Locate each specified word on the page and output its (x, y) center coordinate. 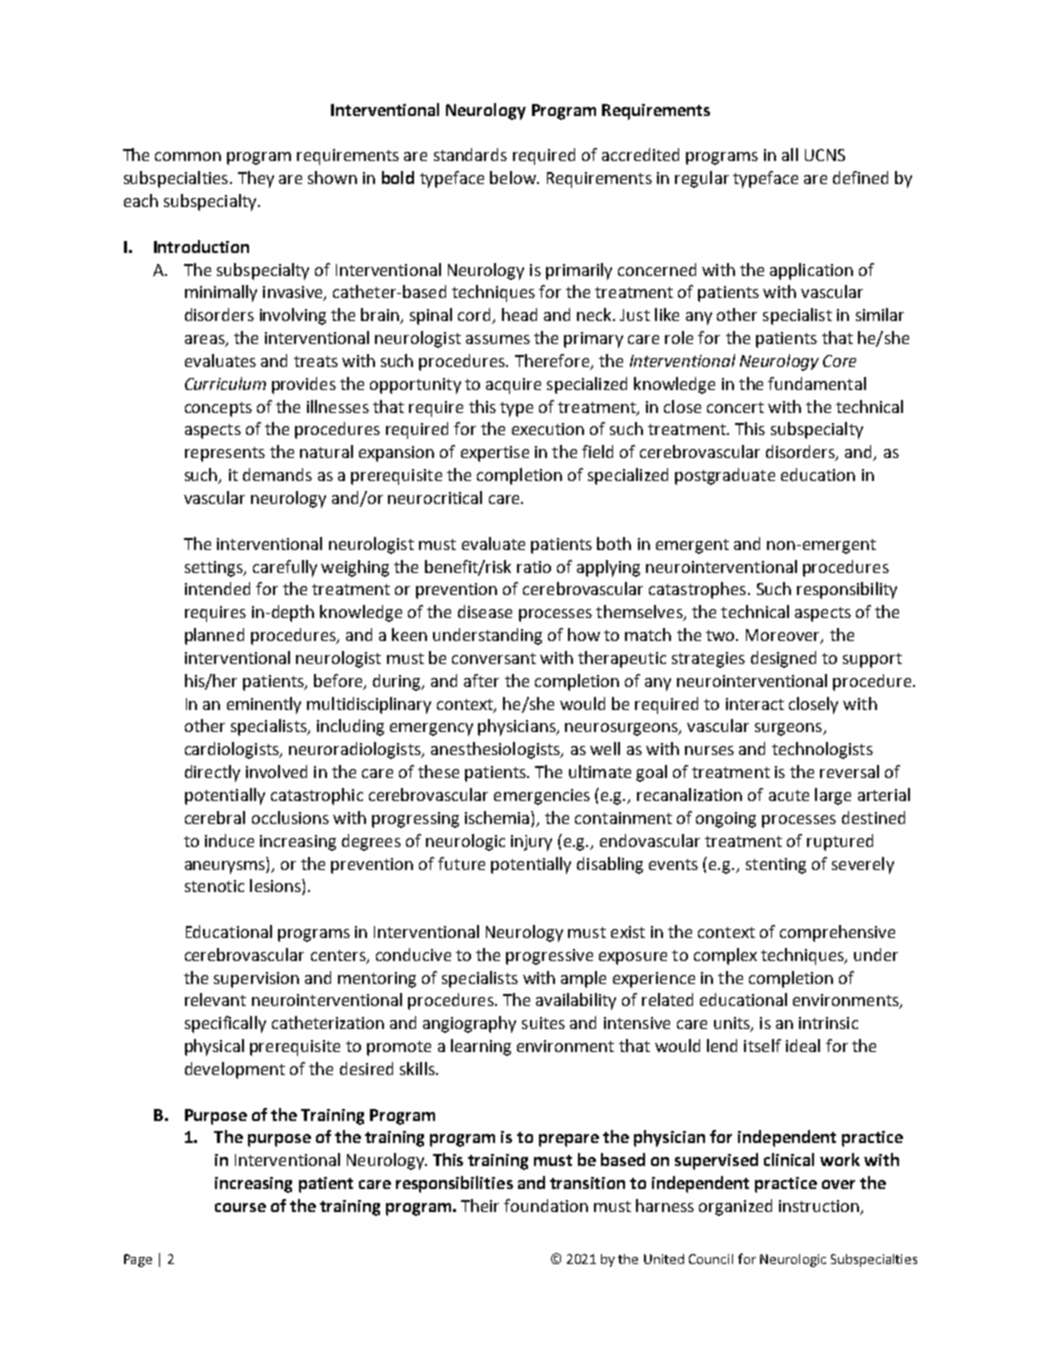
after (481, 680)
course (240, 1207)
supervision (256, 980)
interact (755, 704)
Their (480, 1205)
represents (225, 454)
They (256, 179)
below (514, 177)
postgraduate (725, 476)
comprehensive (837, 933)
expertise (495, 454)
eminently (264, 705)
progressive (549, 957)
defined (860, 177)
